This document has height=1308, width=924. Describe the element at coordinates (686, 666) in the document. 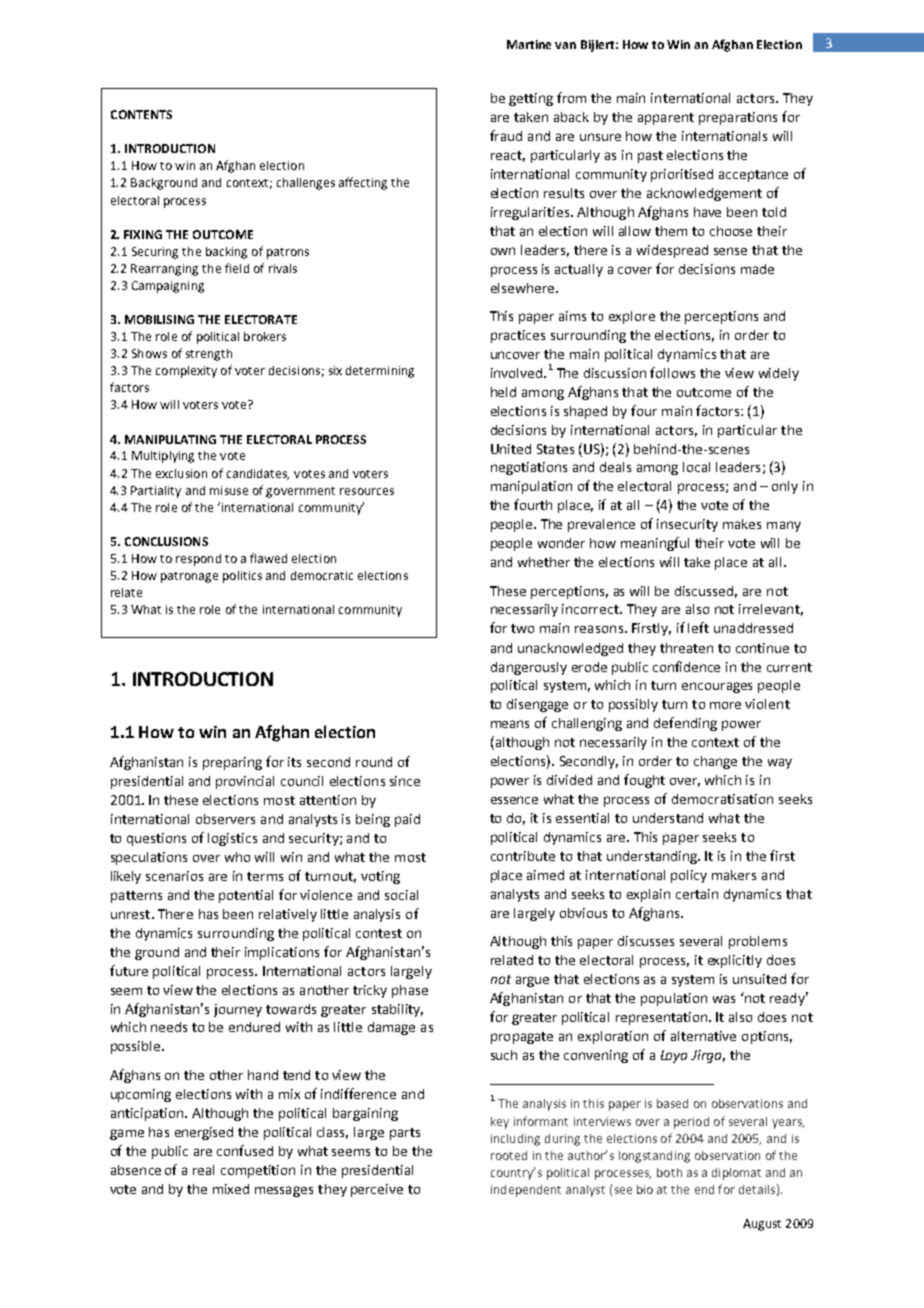

I see `confidence` at that location.
